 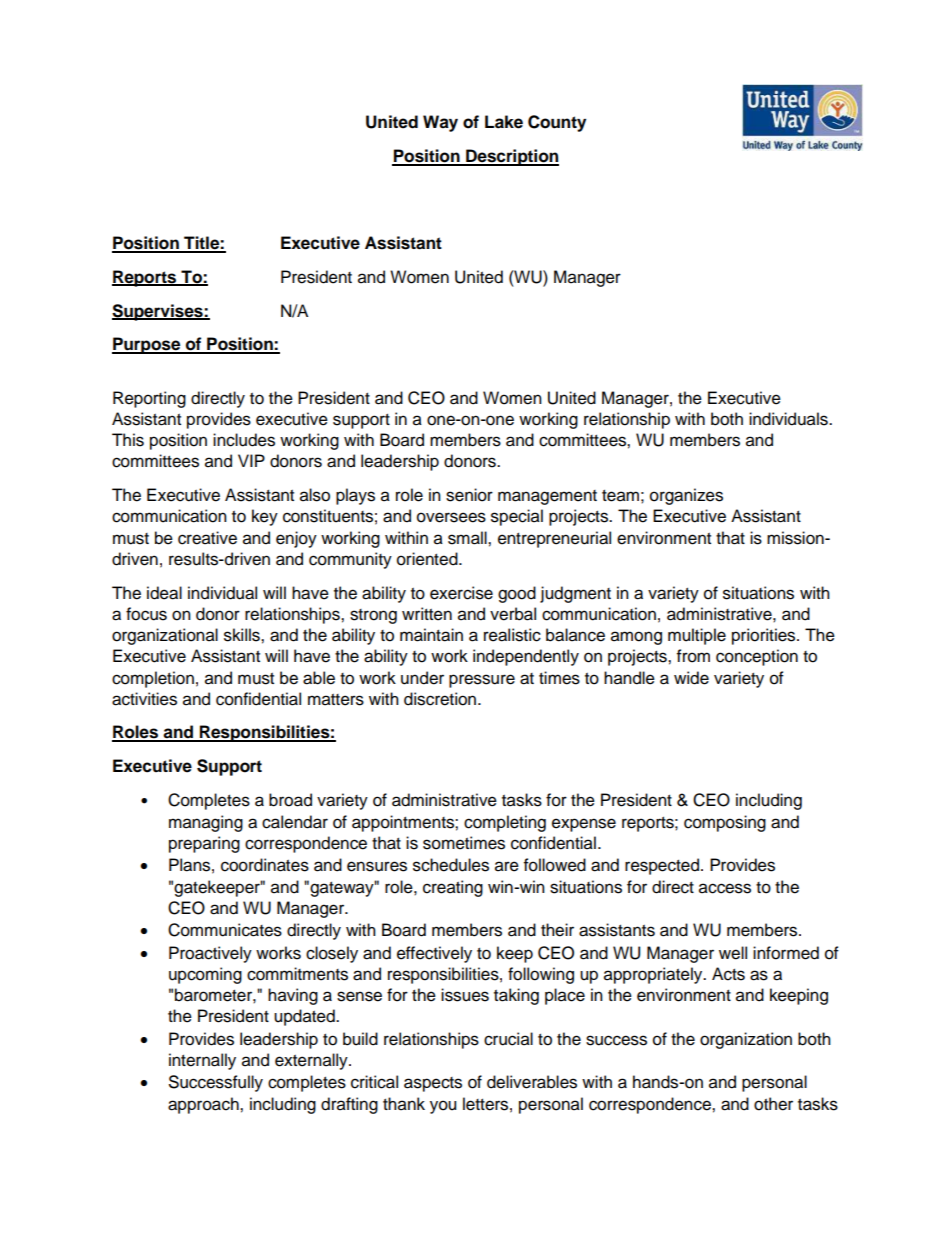 I want to click on internally, so click(x=202, y=1061).
